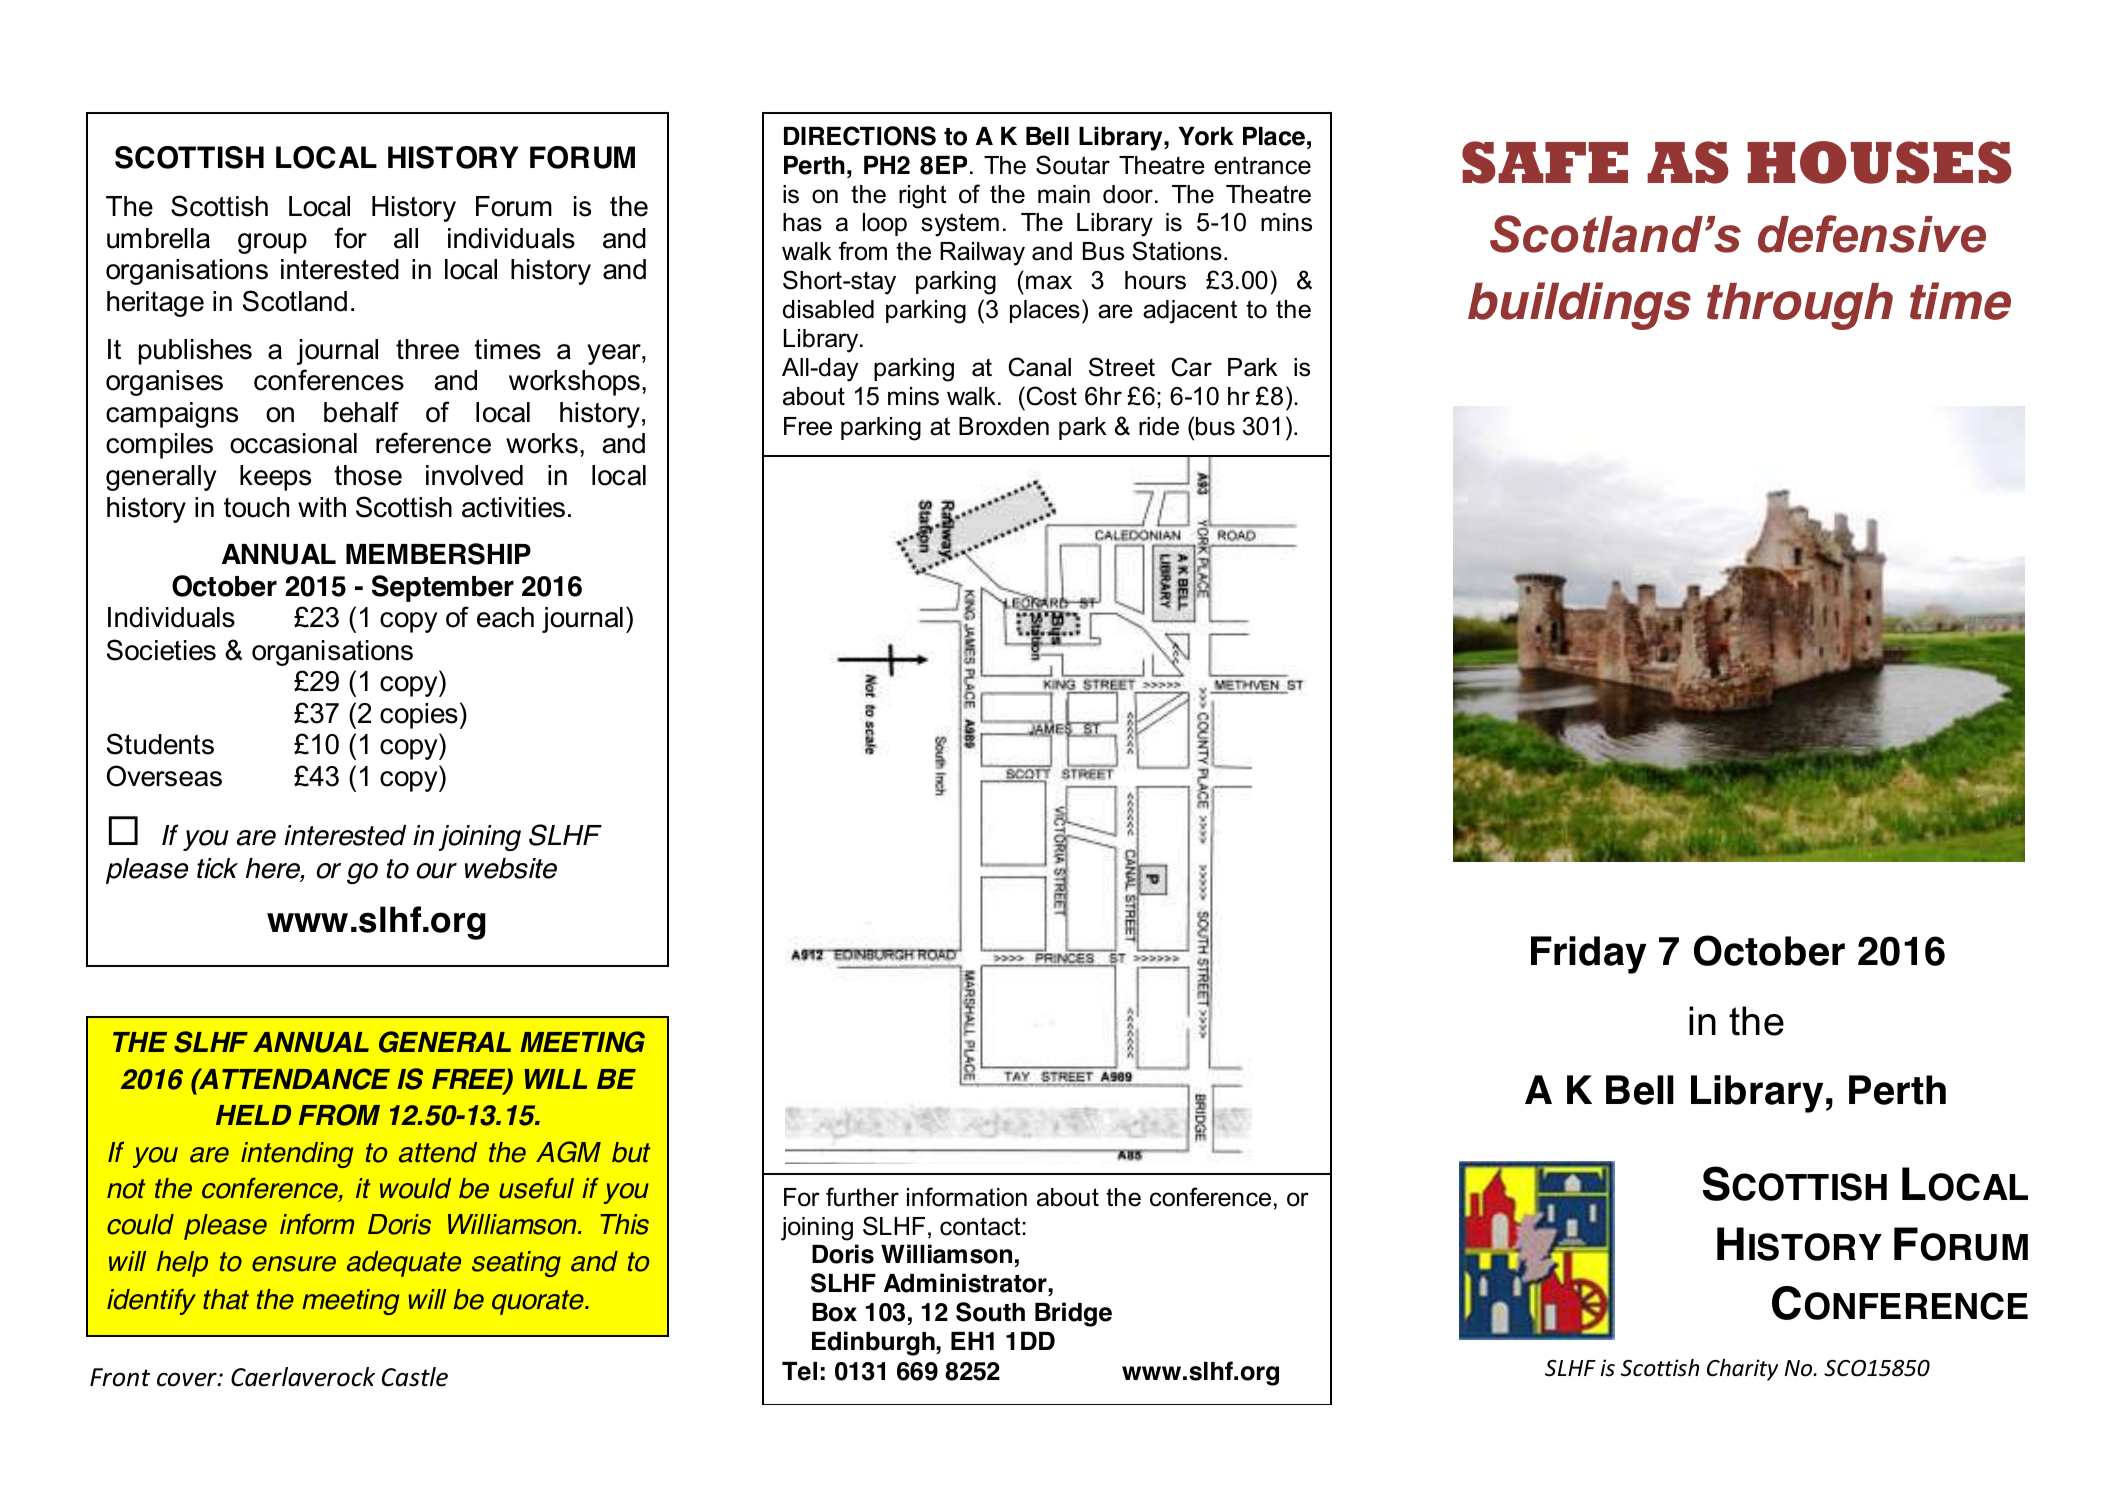 This image has width=2109, height=1491. What do you see at coordinates (511, 868) in the image?
I see `website` at bounding box center [511, 868].
